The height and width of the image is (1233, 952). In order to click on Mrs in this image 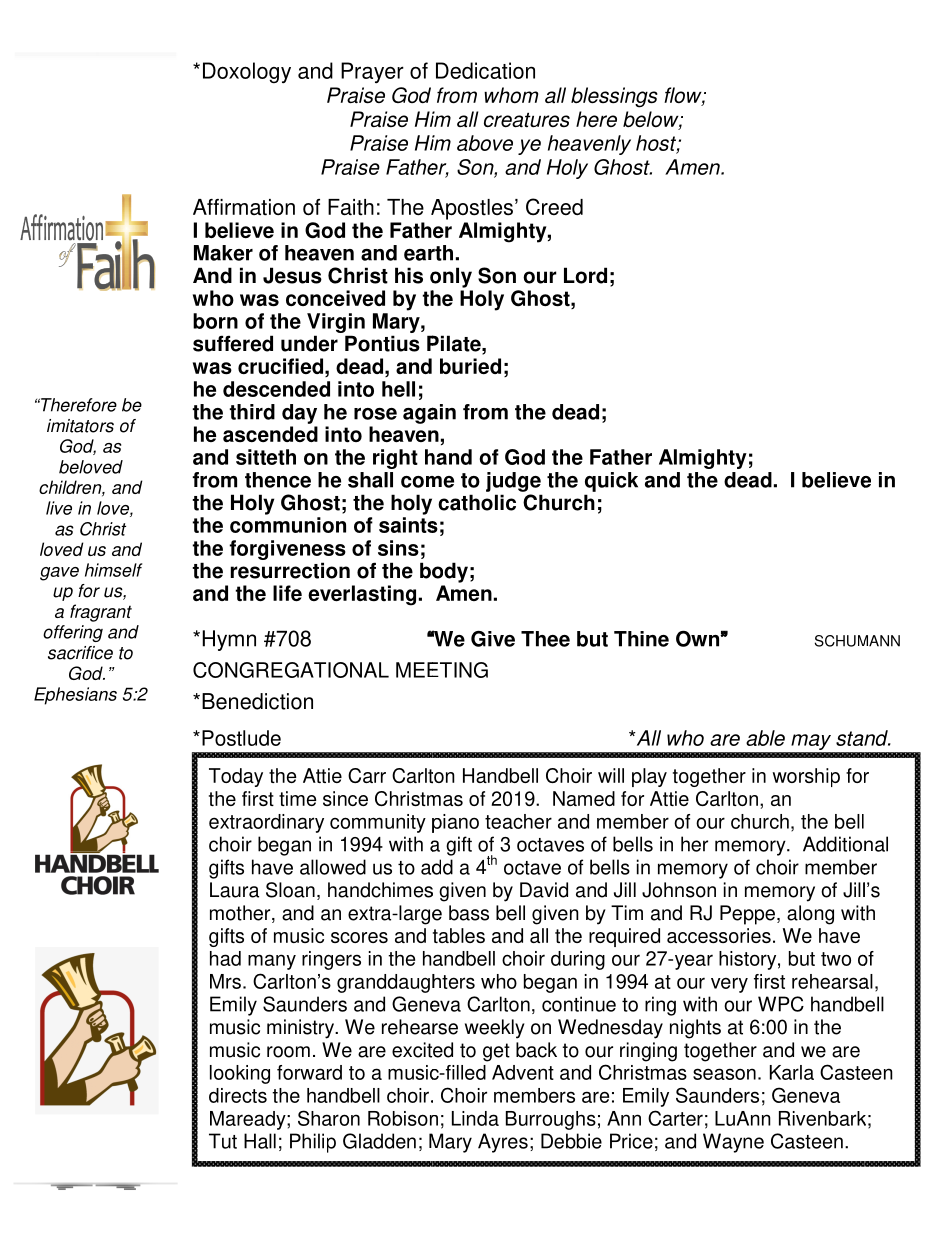, I will do `click(225, 981)`.
